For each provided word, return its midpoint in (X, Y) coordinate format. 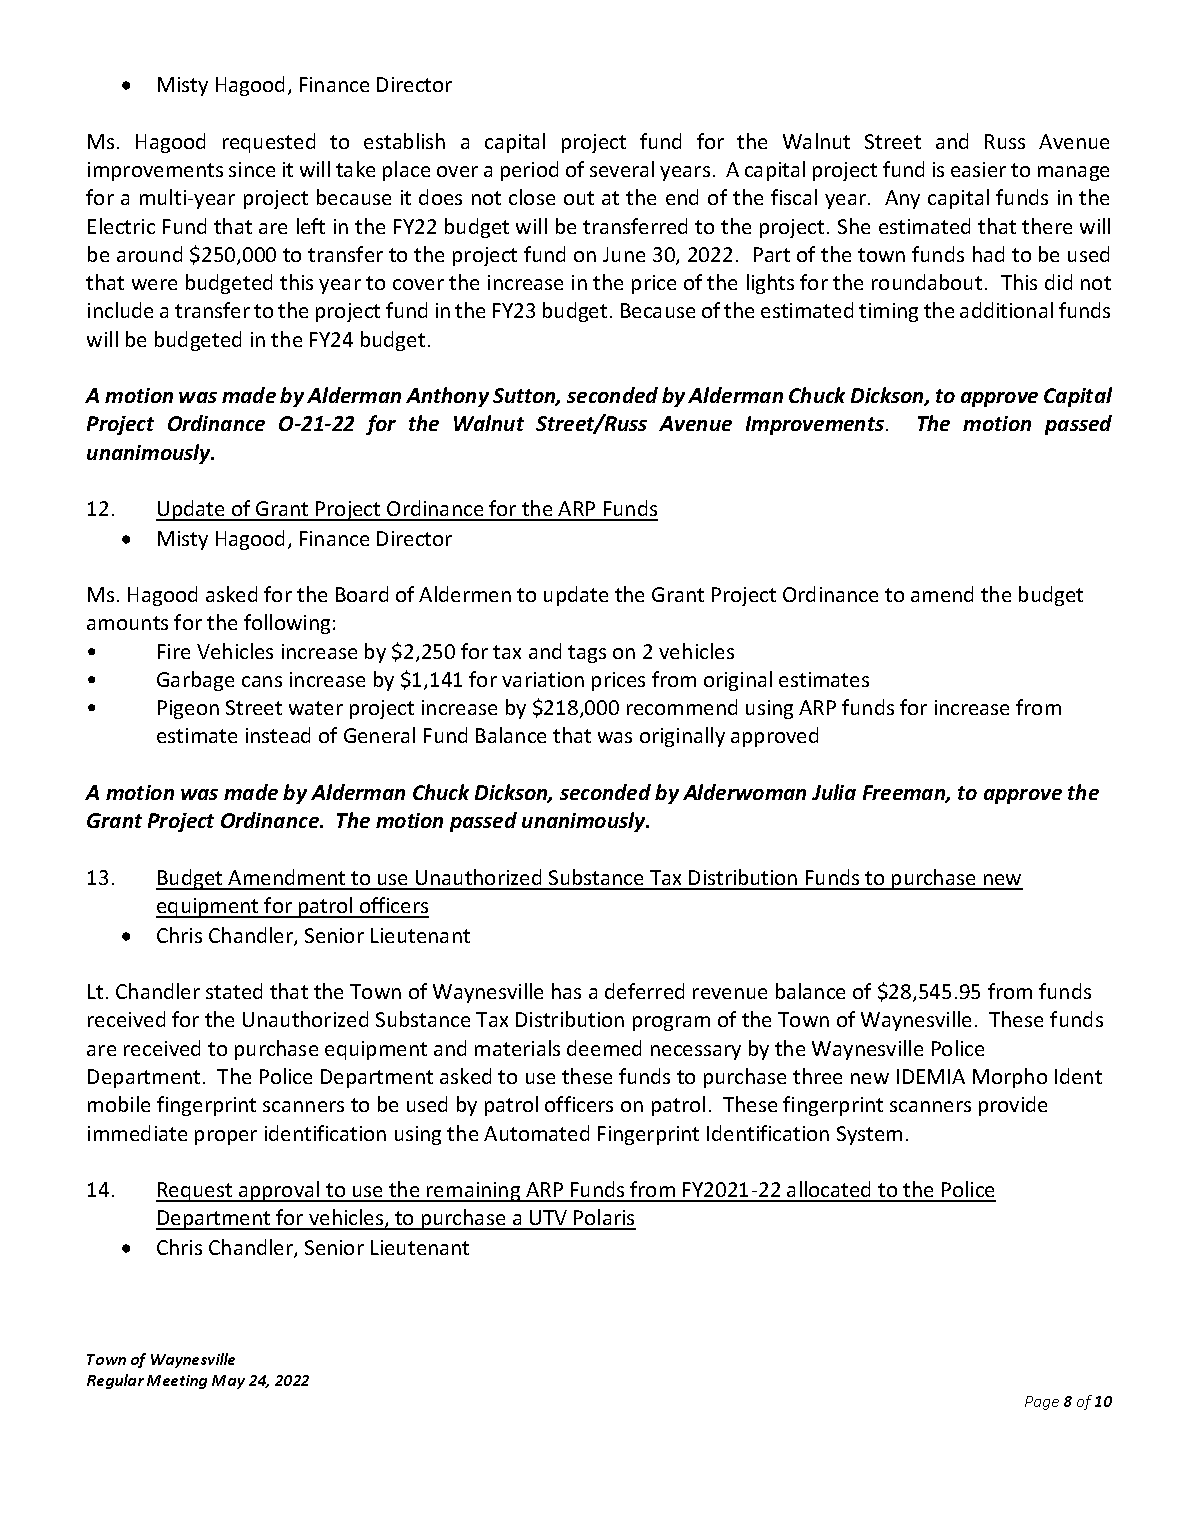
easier (978, 169)
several (622, 169)
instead (278, 735)
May (228, 1382)
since (252, 169)
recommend (682, 707)
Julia (834, 792)
